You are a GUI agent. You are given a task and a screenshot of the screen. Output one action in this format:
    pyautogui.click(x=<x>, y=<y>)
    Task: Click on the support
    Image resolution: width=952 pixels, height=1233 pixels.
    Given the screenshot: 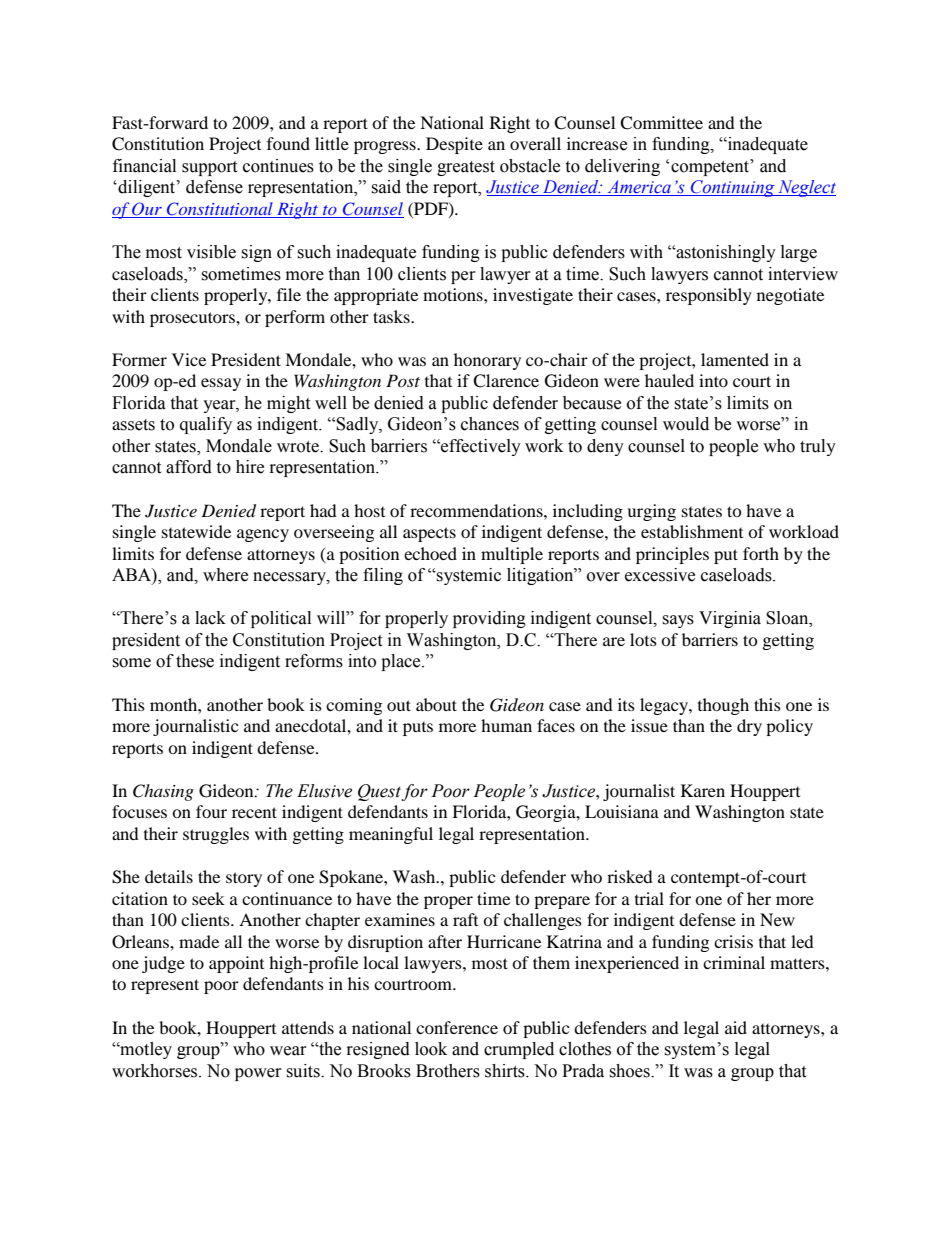 What is the action you would take?
    pyautogui.click(x=209, y=168)
